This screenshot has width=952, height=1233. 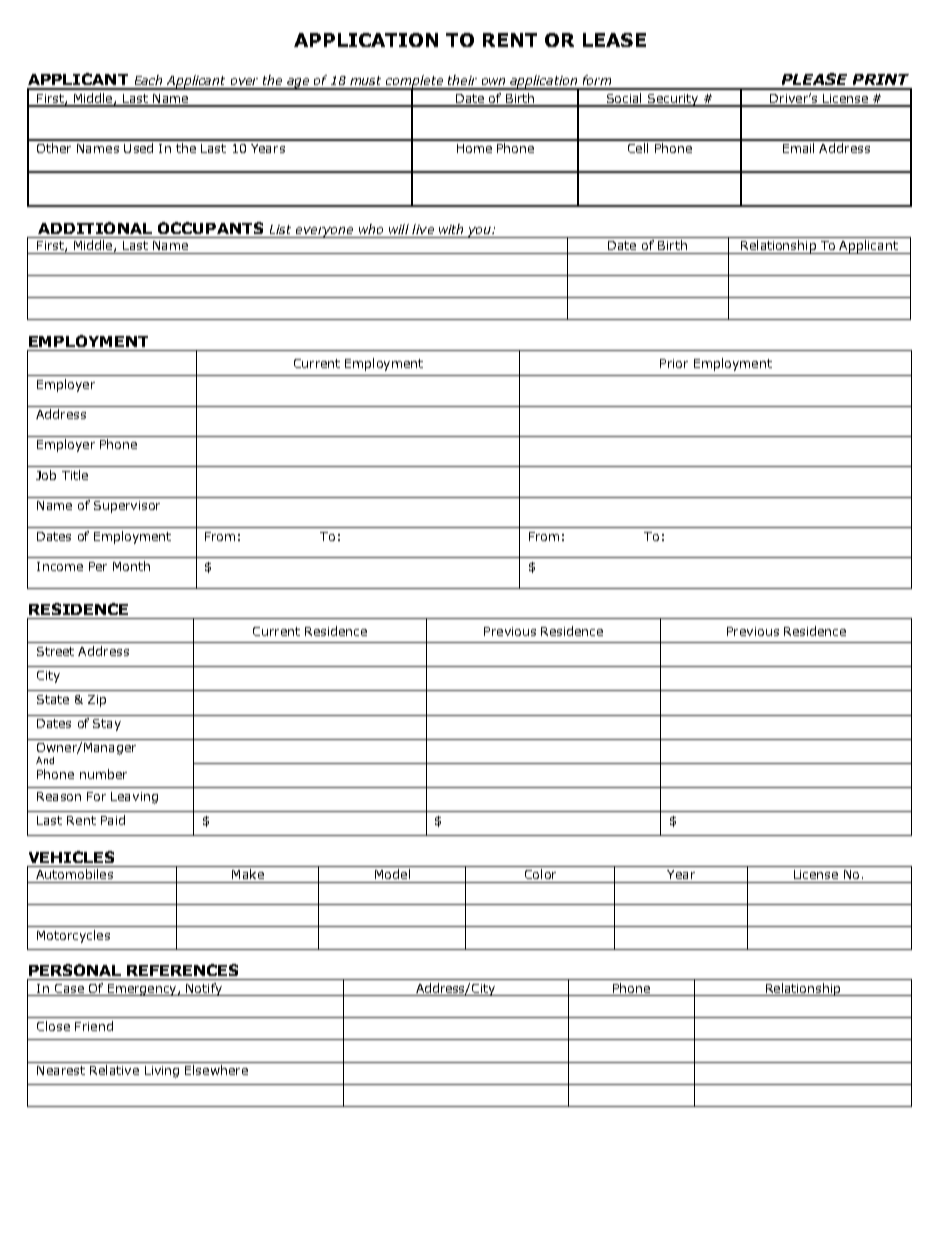 I want to click on Prior, so click(x=674, y=363).
